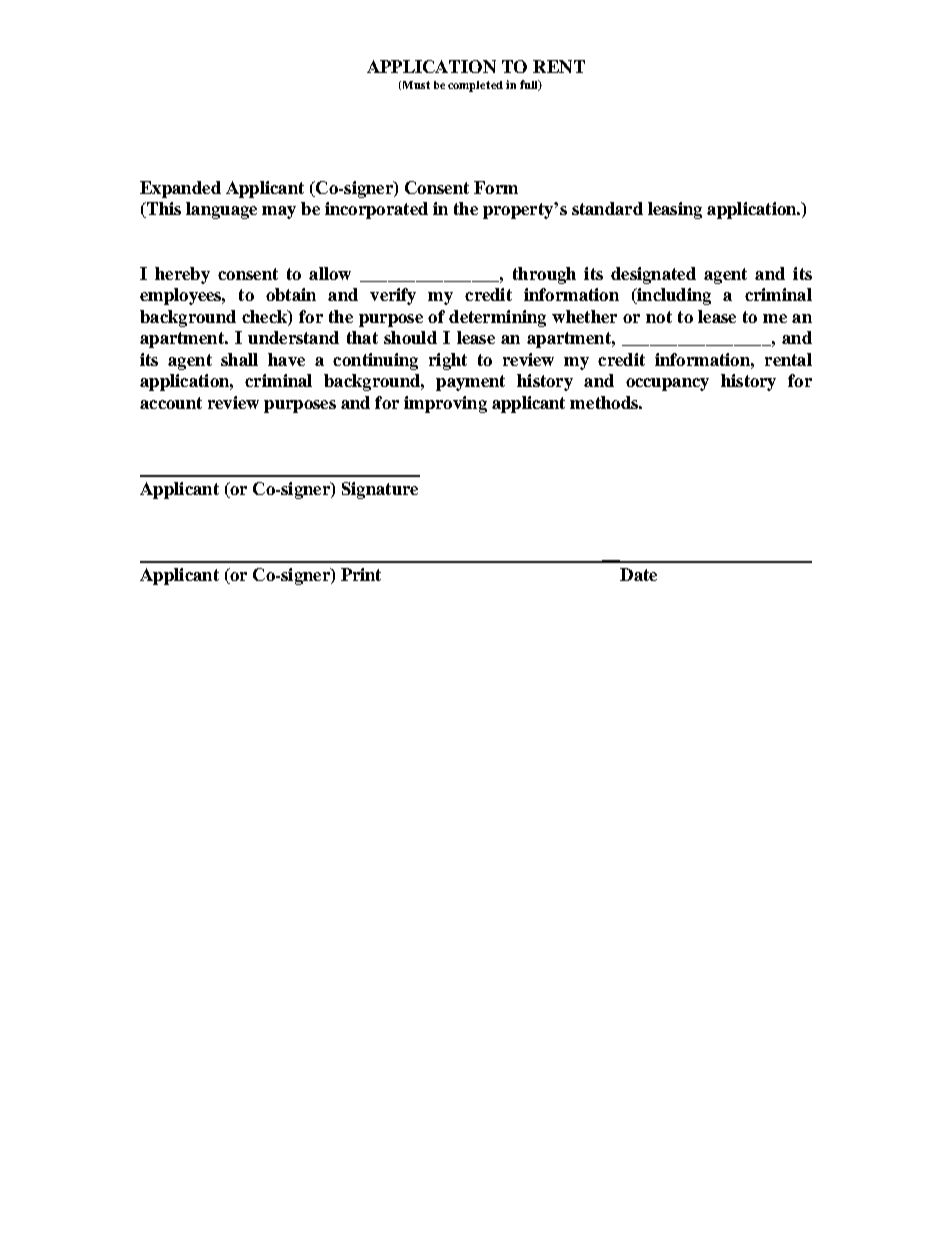  I want to click on should, so click(410, 337).
